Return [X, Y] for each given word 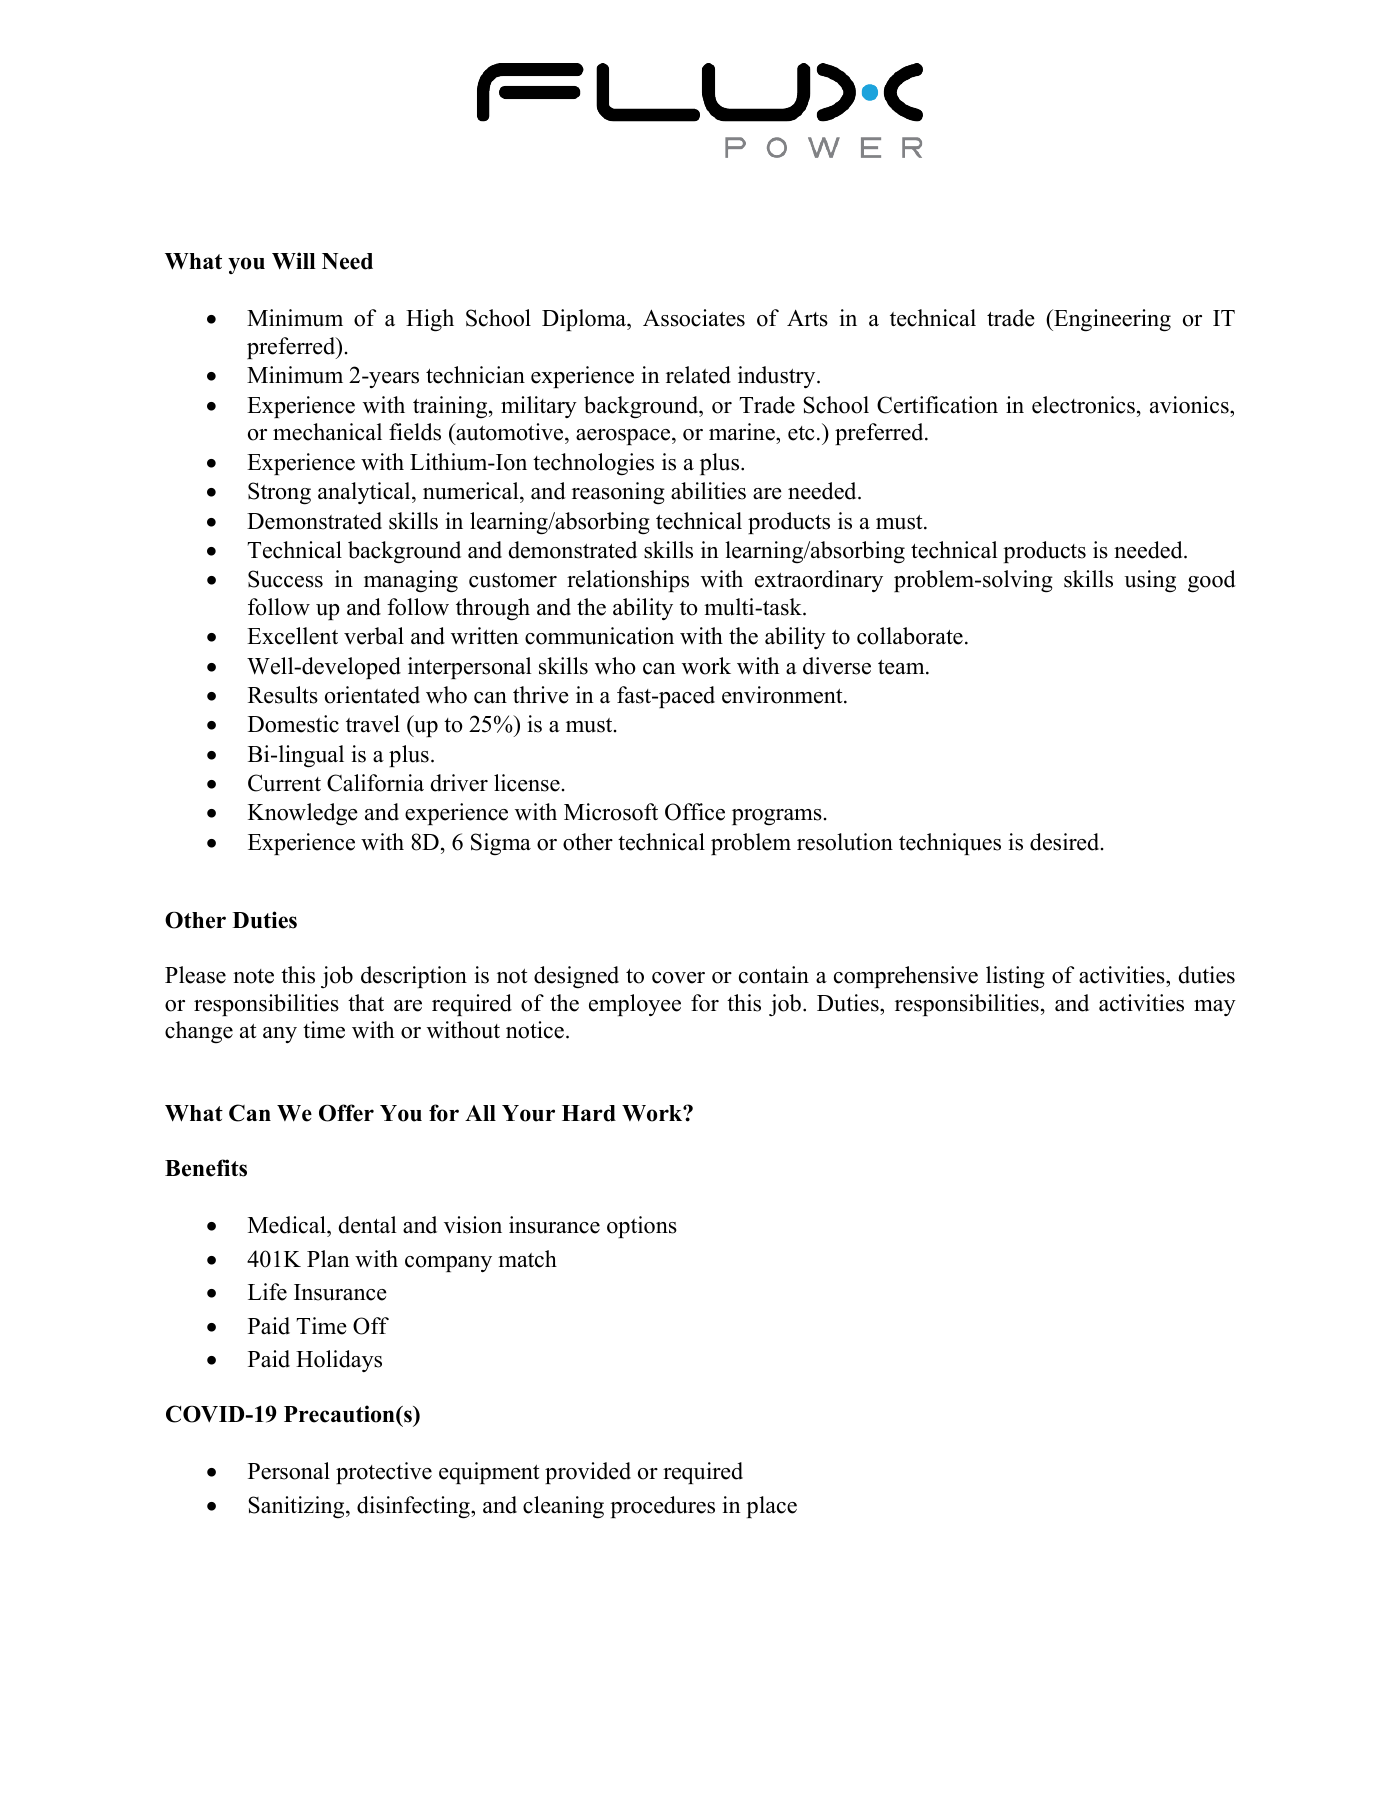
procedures [662, 1507]
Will [294, 261]
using [1150, 581]
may [1215, 1008]
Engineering [1111, 320]
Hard [589, 1113]
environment [783, 695]
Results [283, 695]
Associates [694, 318]
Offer [346, 1113]
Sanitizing [297, 1507]
